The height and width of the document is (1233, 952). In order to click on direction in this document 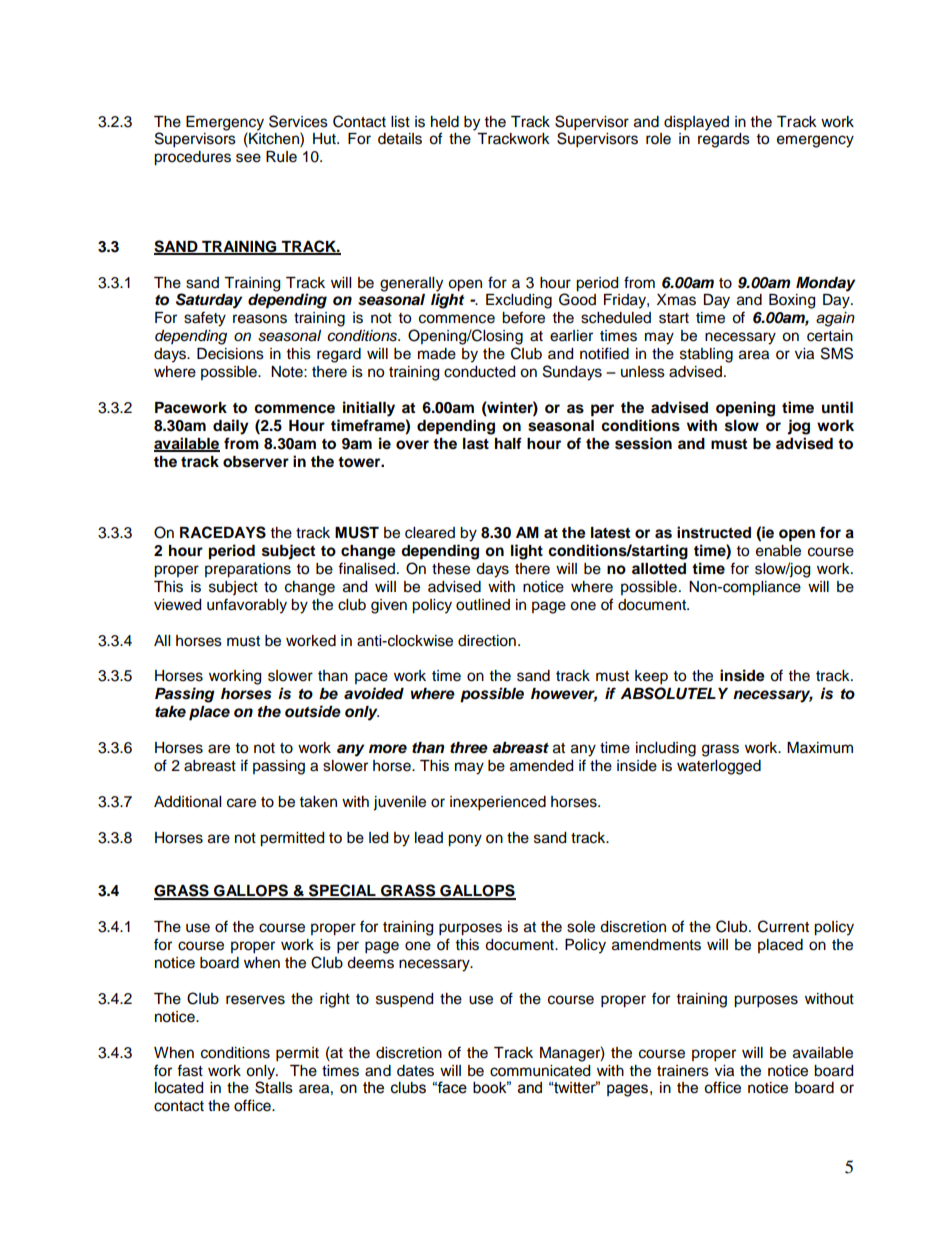, I will do `click(487, 641)`.
